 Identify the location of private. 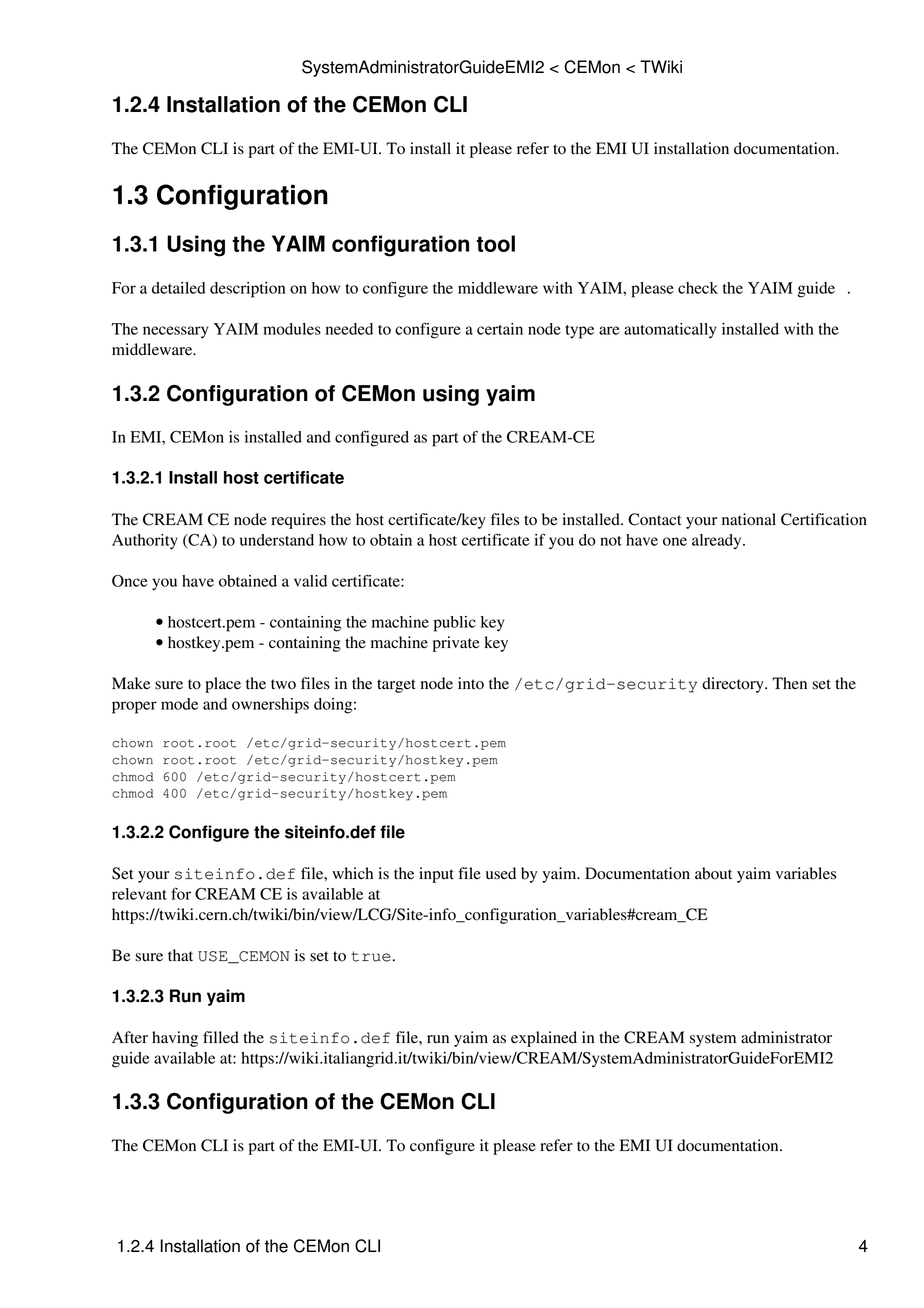
(456, 644).
